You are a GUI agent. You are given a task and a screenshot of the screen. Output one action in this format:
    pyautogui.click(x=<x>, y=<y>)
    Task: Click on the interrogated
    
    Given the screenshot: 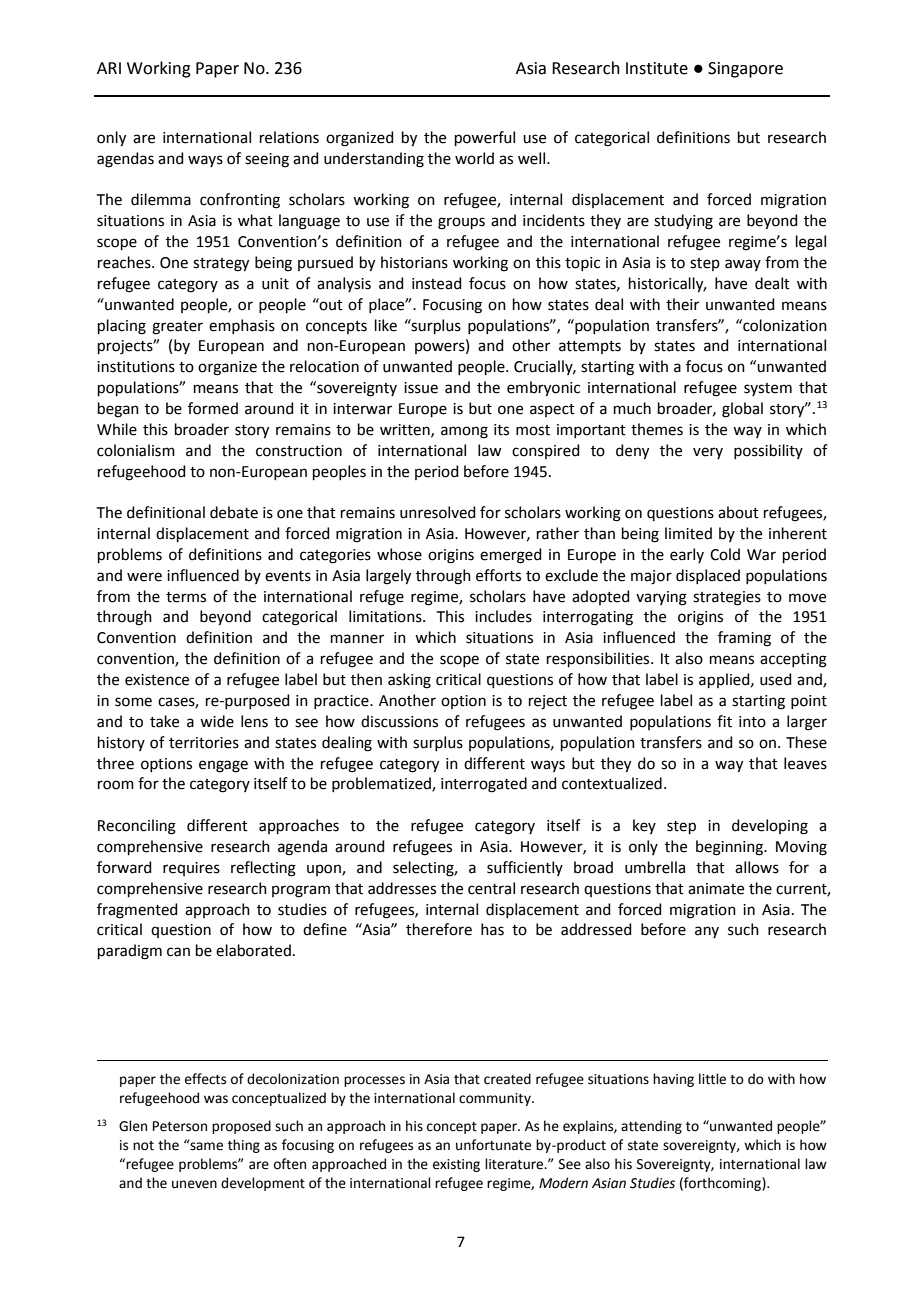 What is the action you would take?
    pyautogui.click(x=484, y=785)
